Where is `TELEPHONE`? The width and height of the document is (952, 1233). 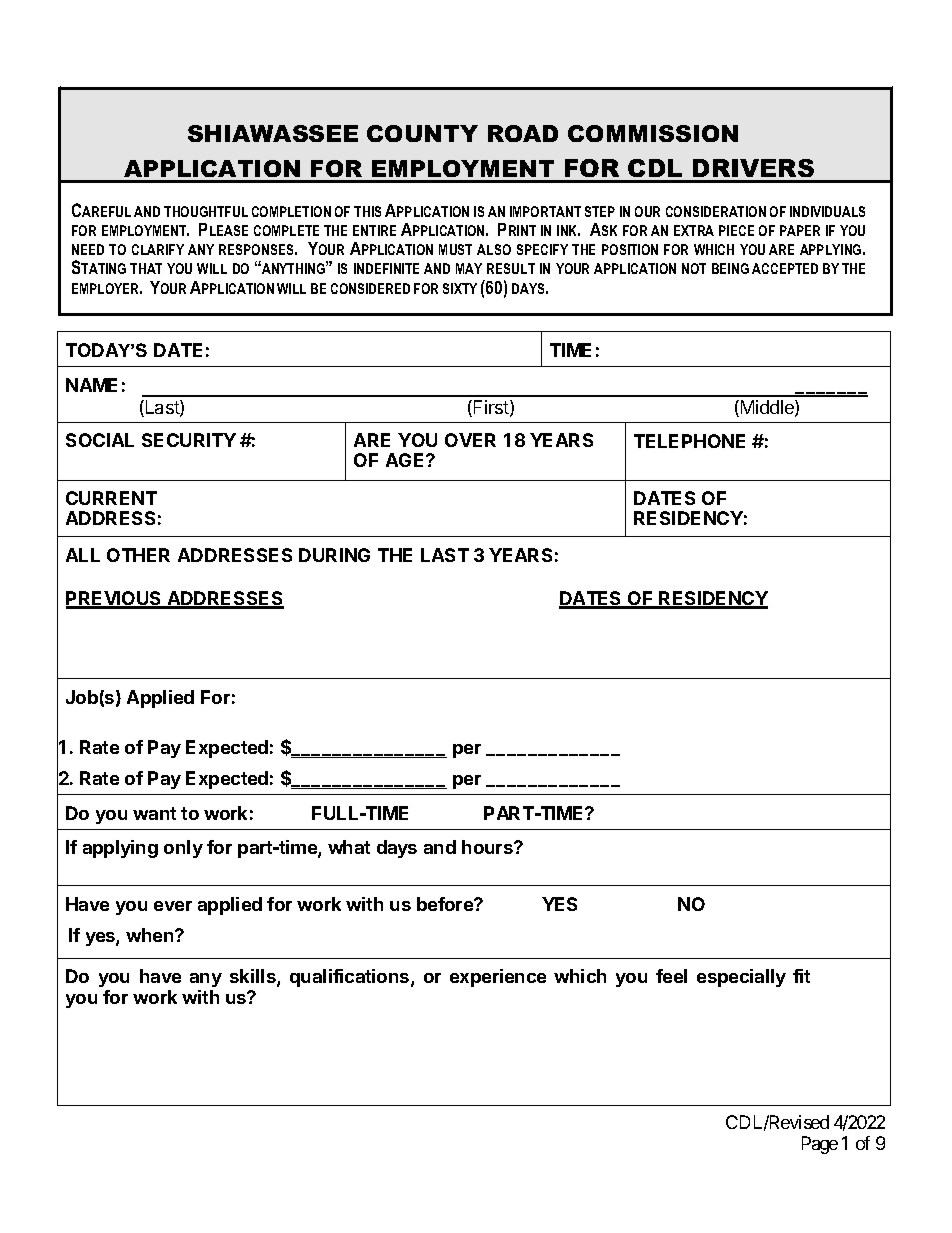
TELEPHONE is located at coordinates (689, 441).
